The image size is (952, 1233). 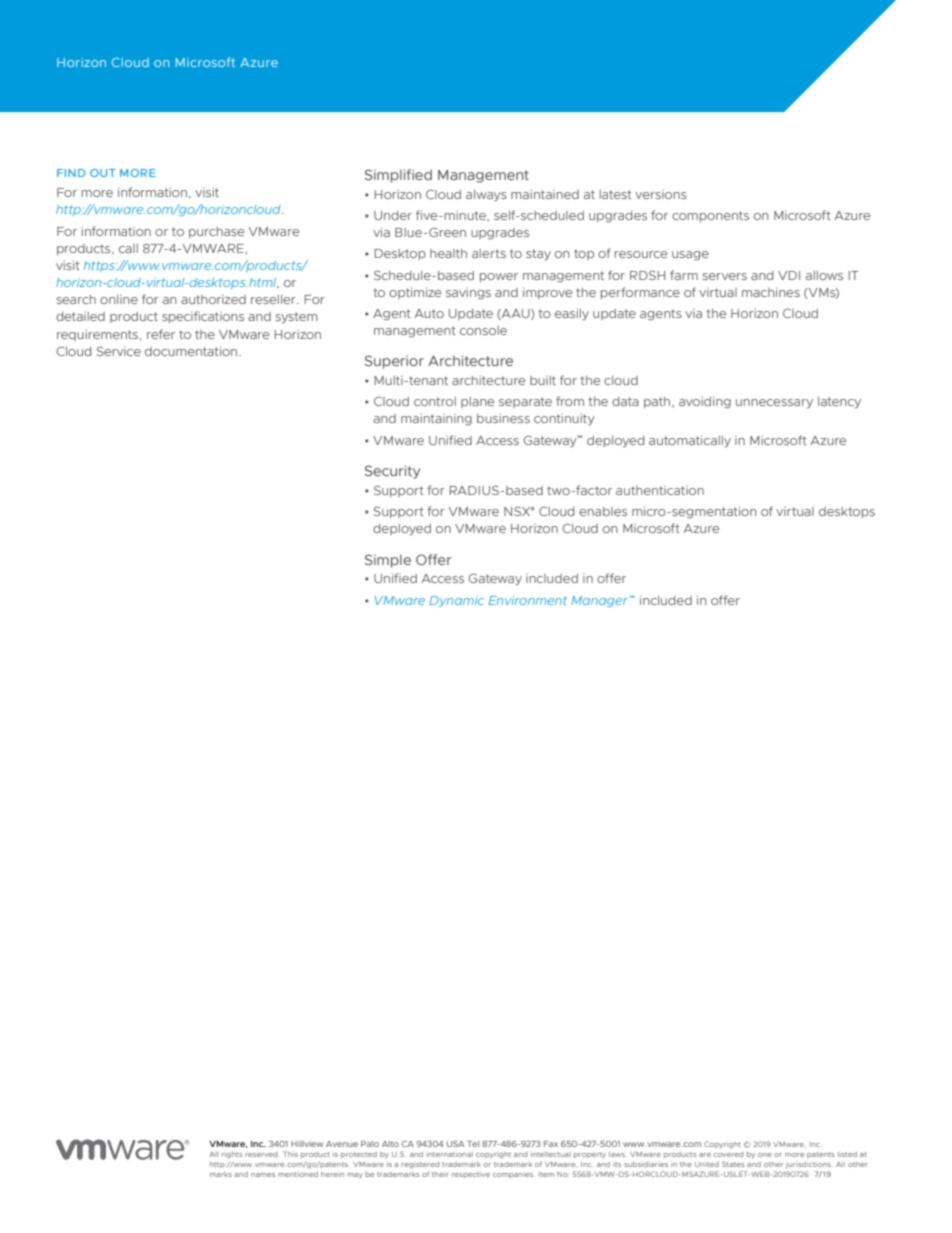 What do you see at coordinates (232, 1155) in the document?
I see `rights` at bounding box center [232, 1155].
